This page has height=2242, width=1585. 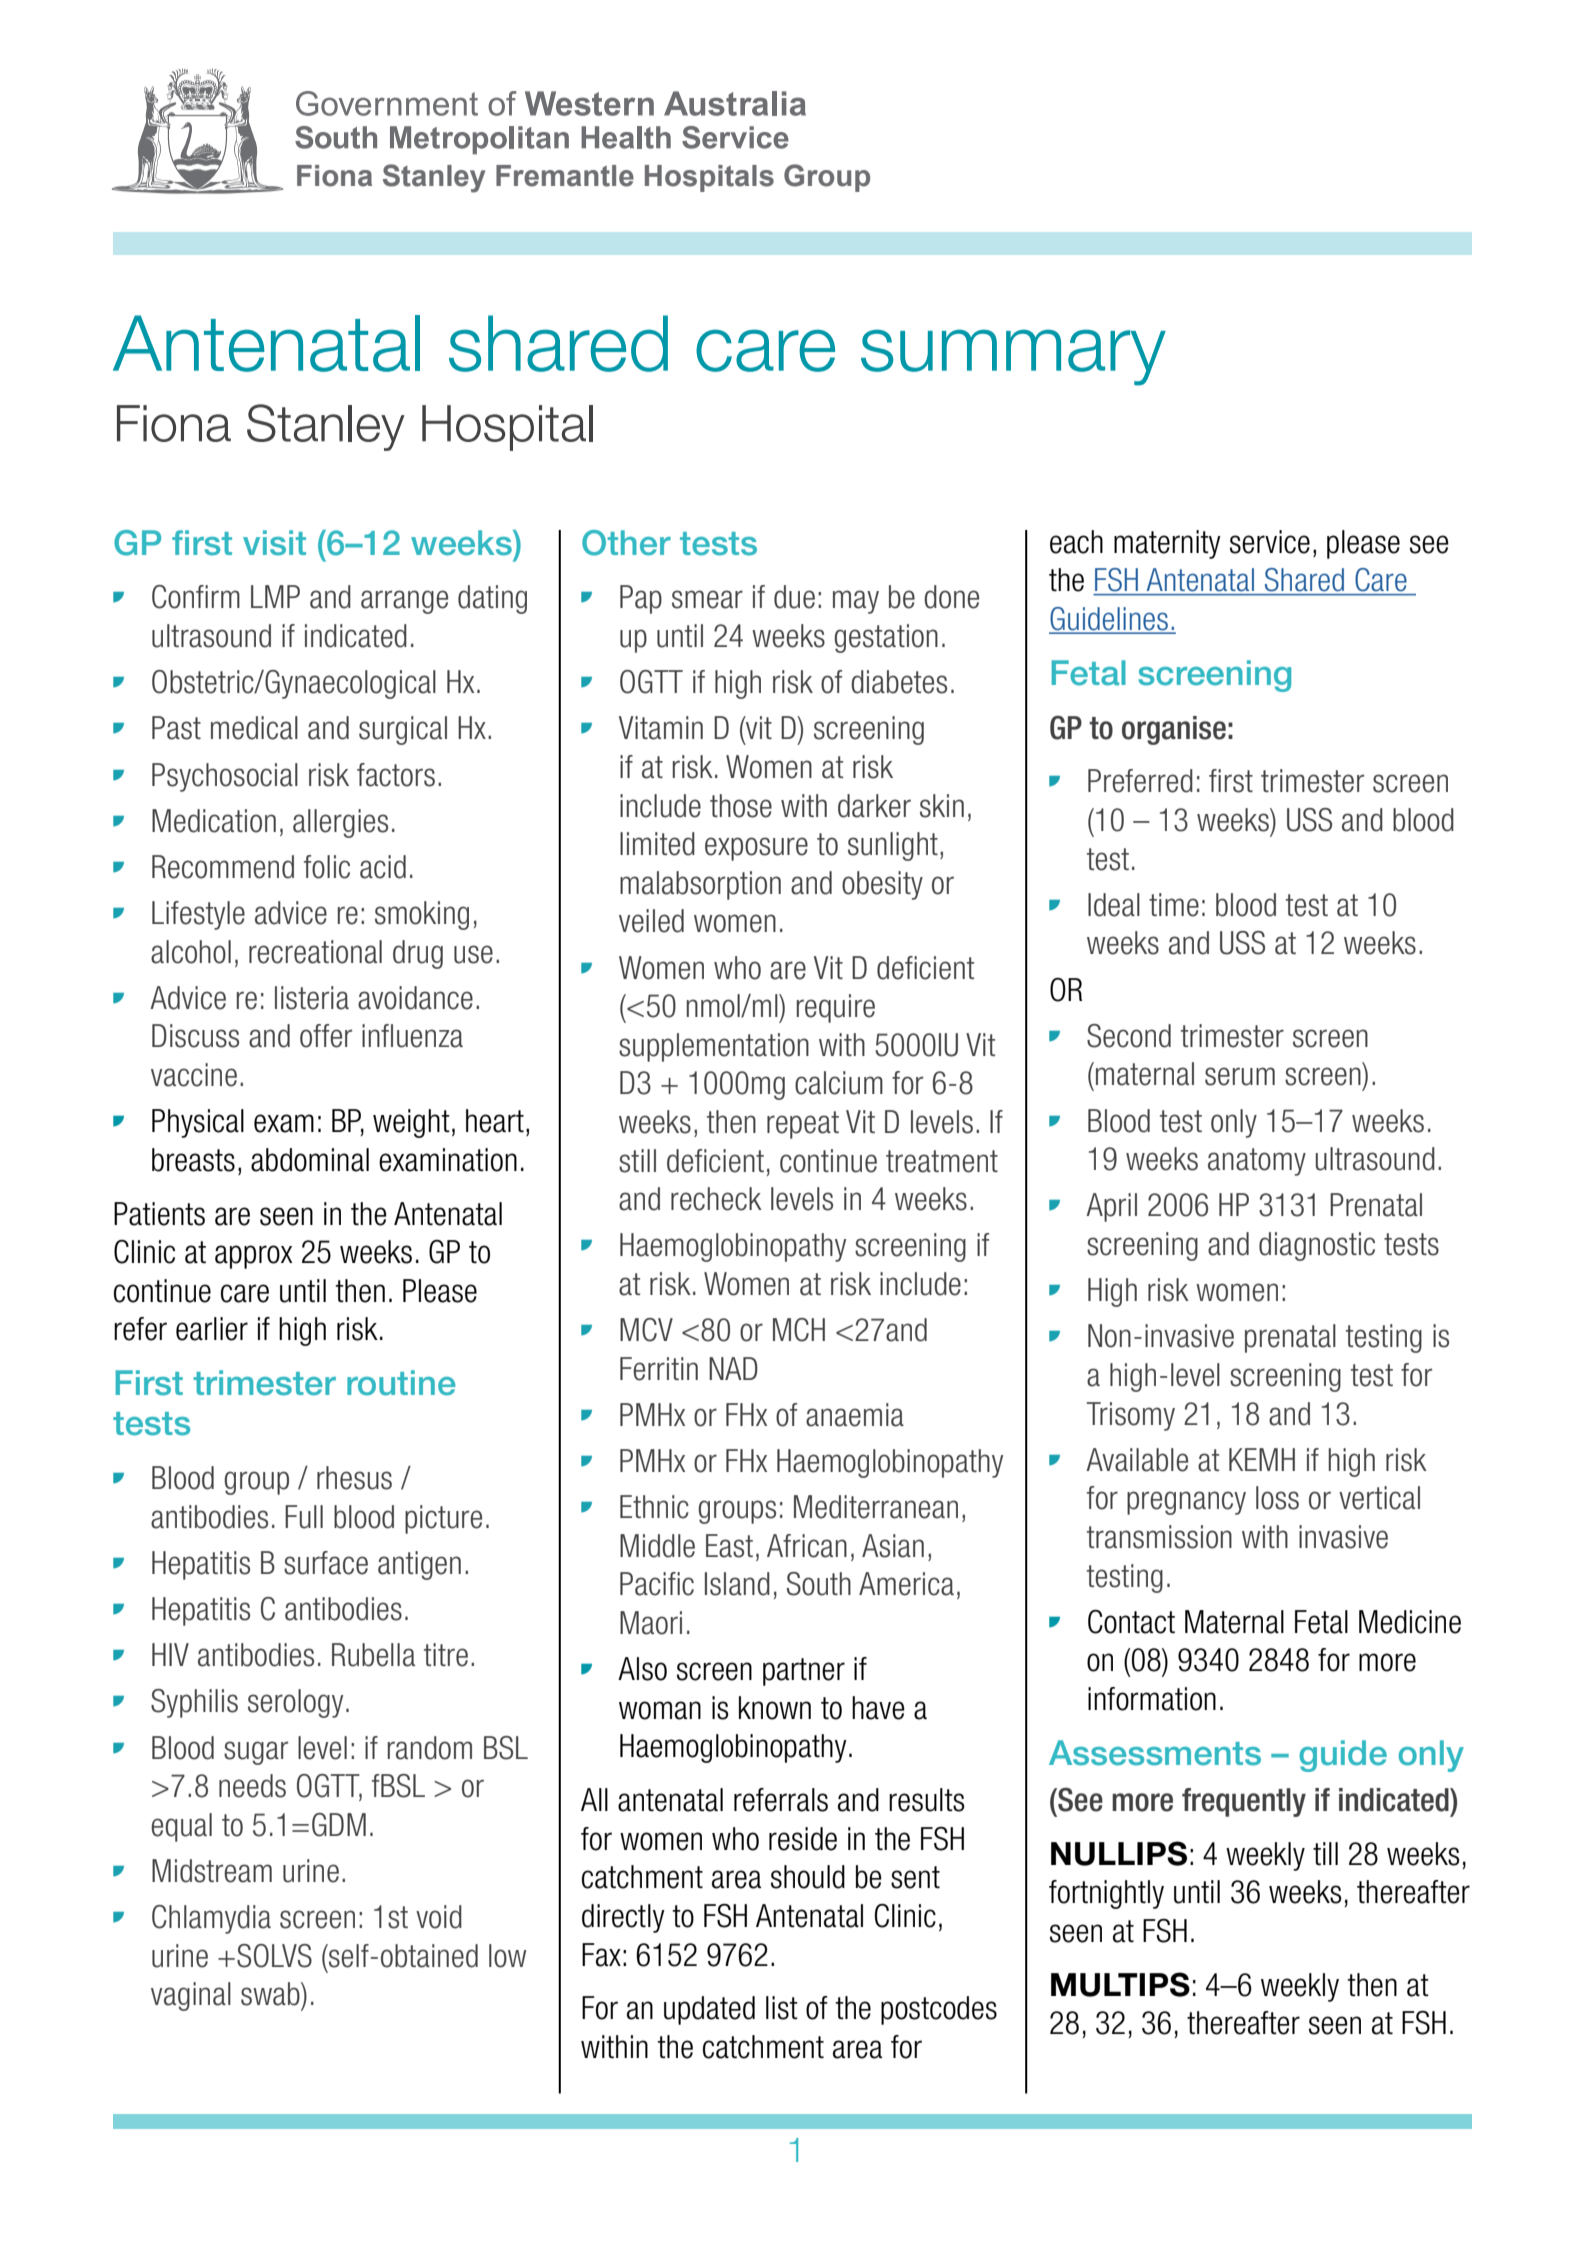 What do you see at coordinates (1317, 1246) in the page?
I see `diagnostic` at bounding box center [1317, 1246].
